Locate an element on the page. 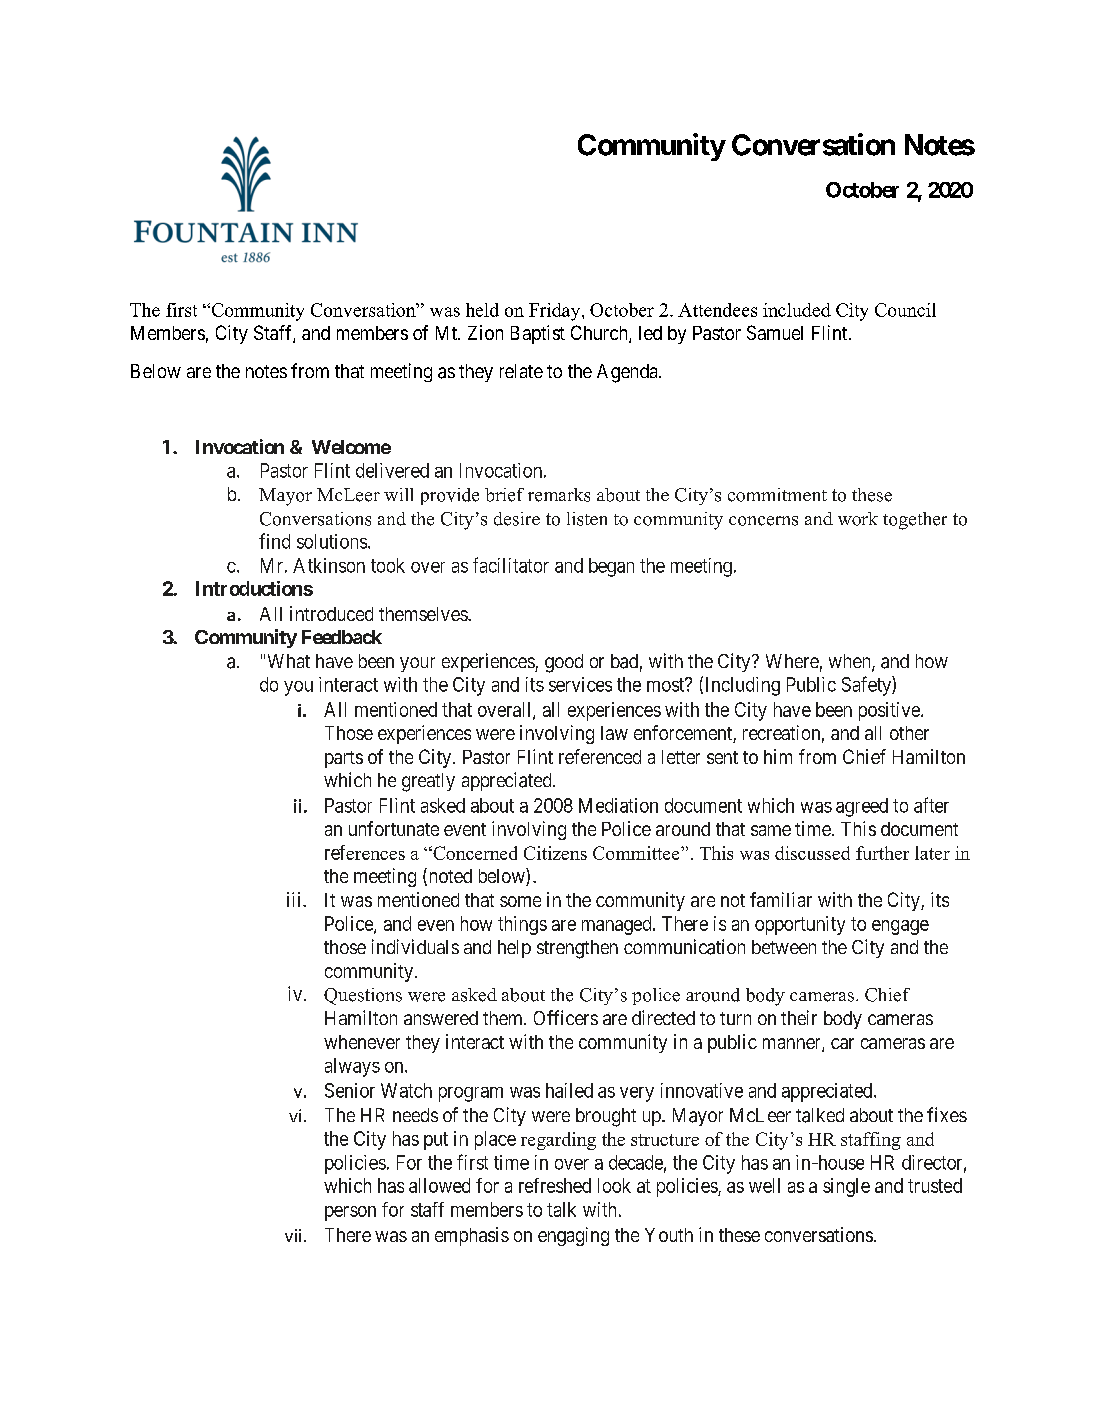  Council is located at coordinates (905, 310).
